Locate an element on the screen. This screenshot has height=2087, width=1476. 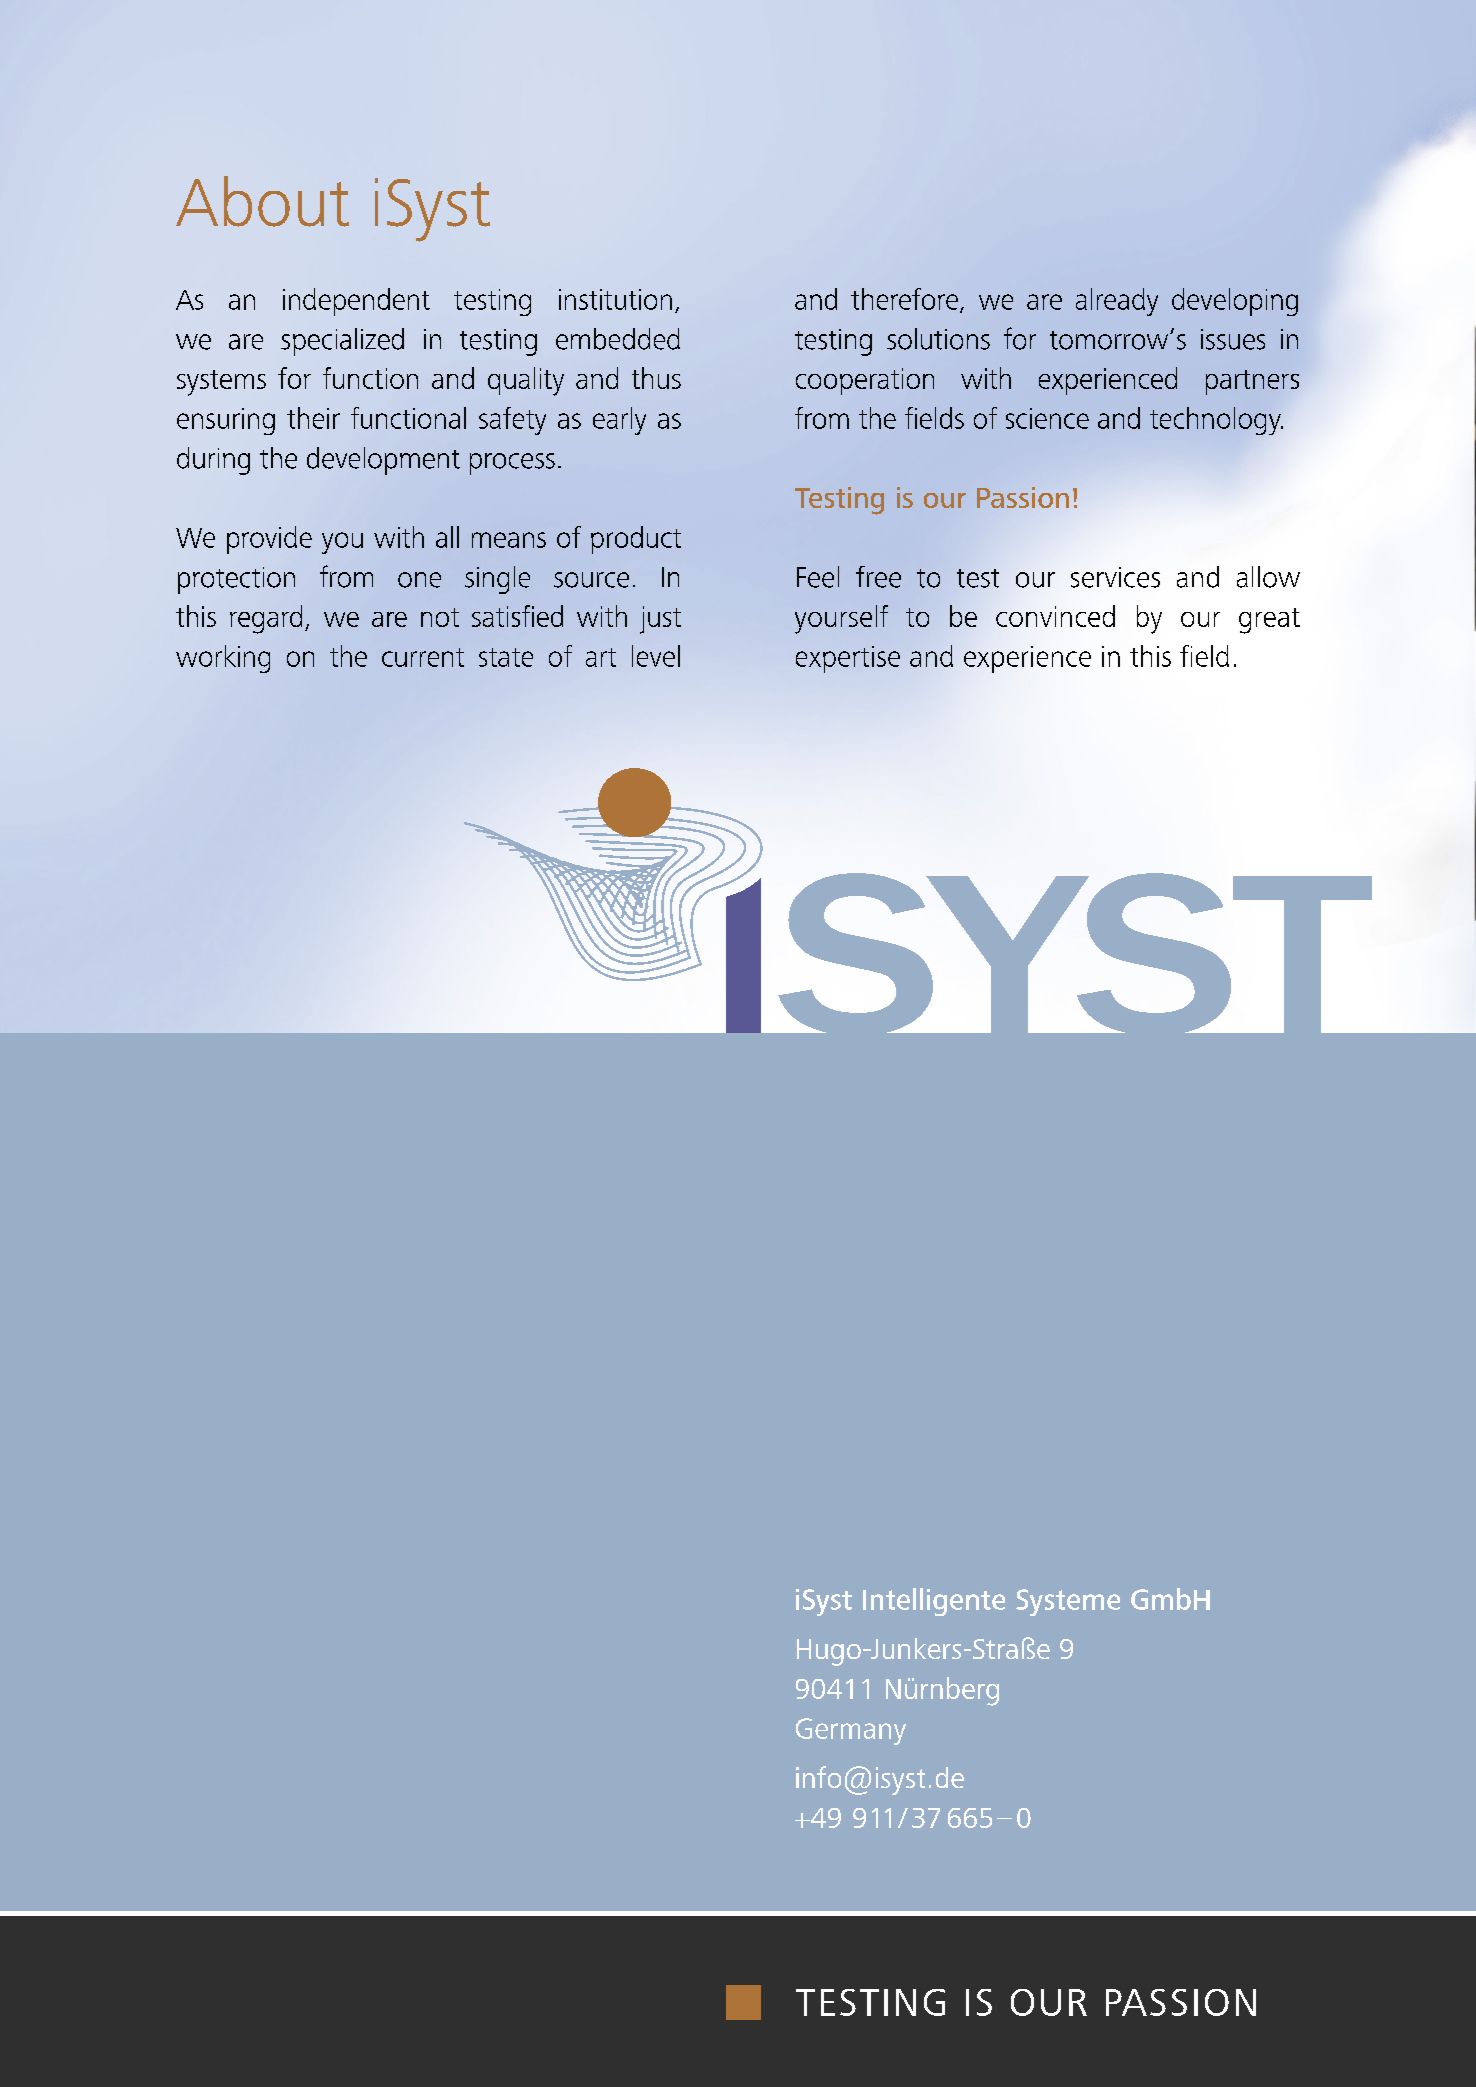
level is located at coordinates (656, 656).
